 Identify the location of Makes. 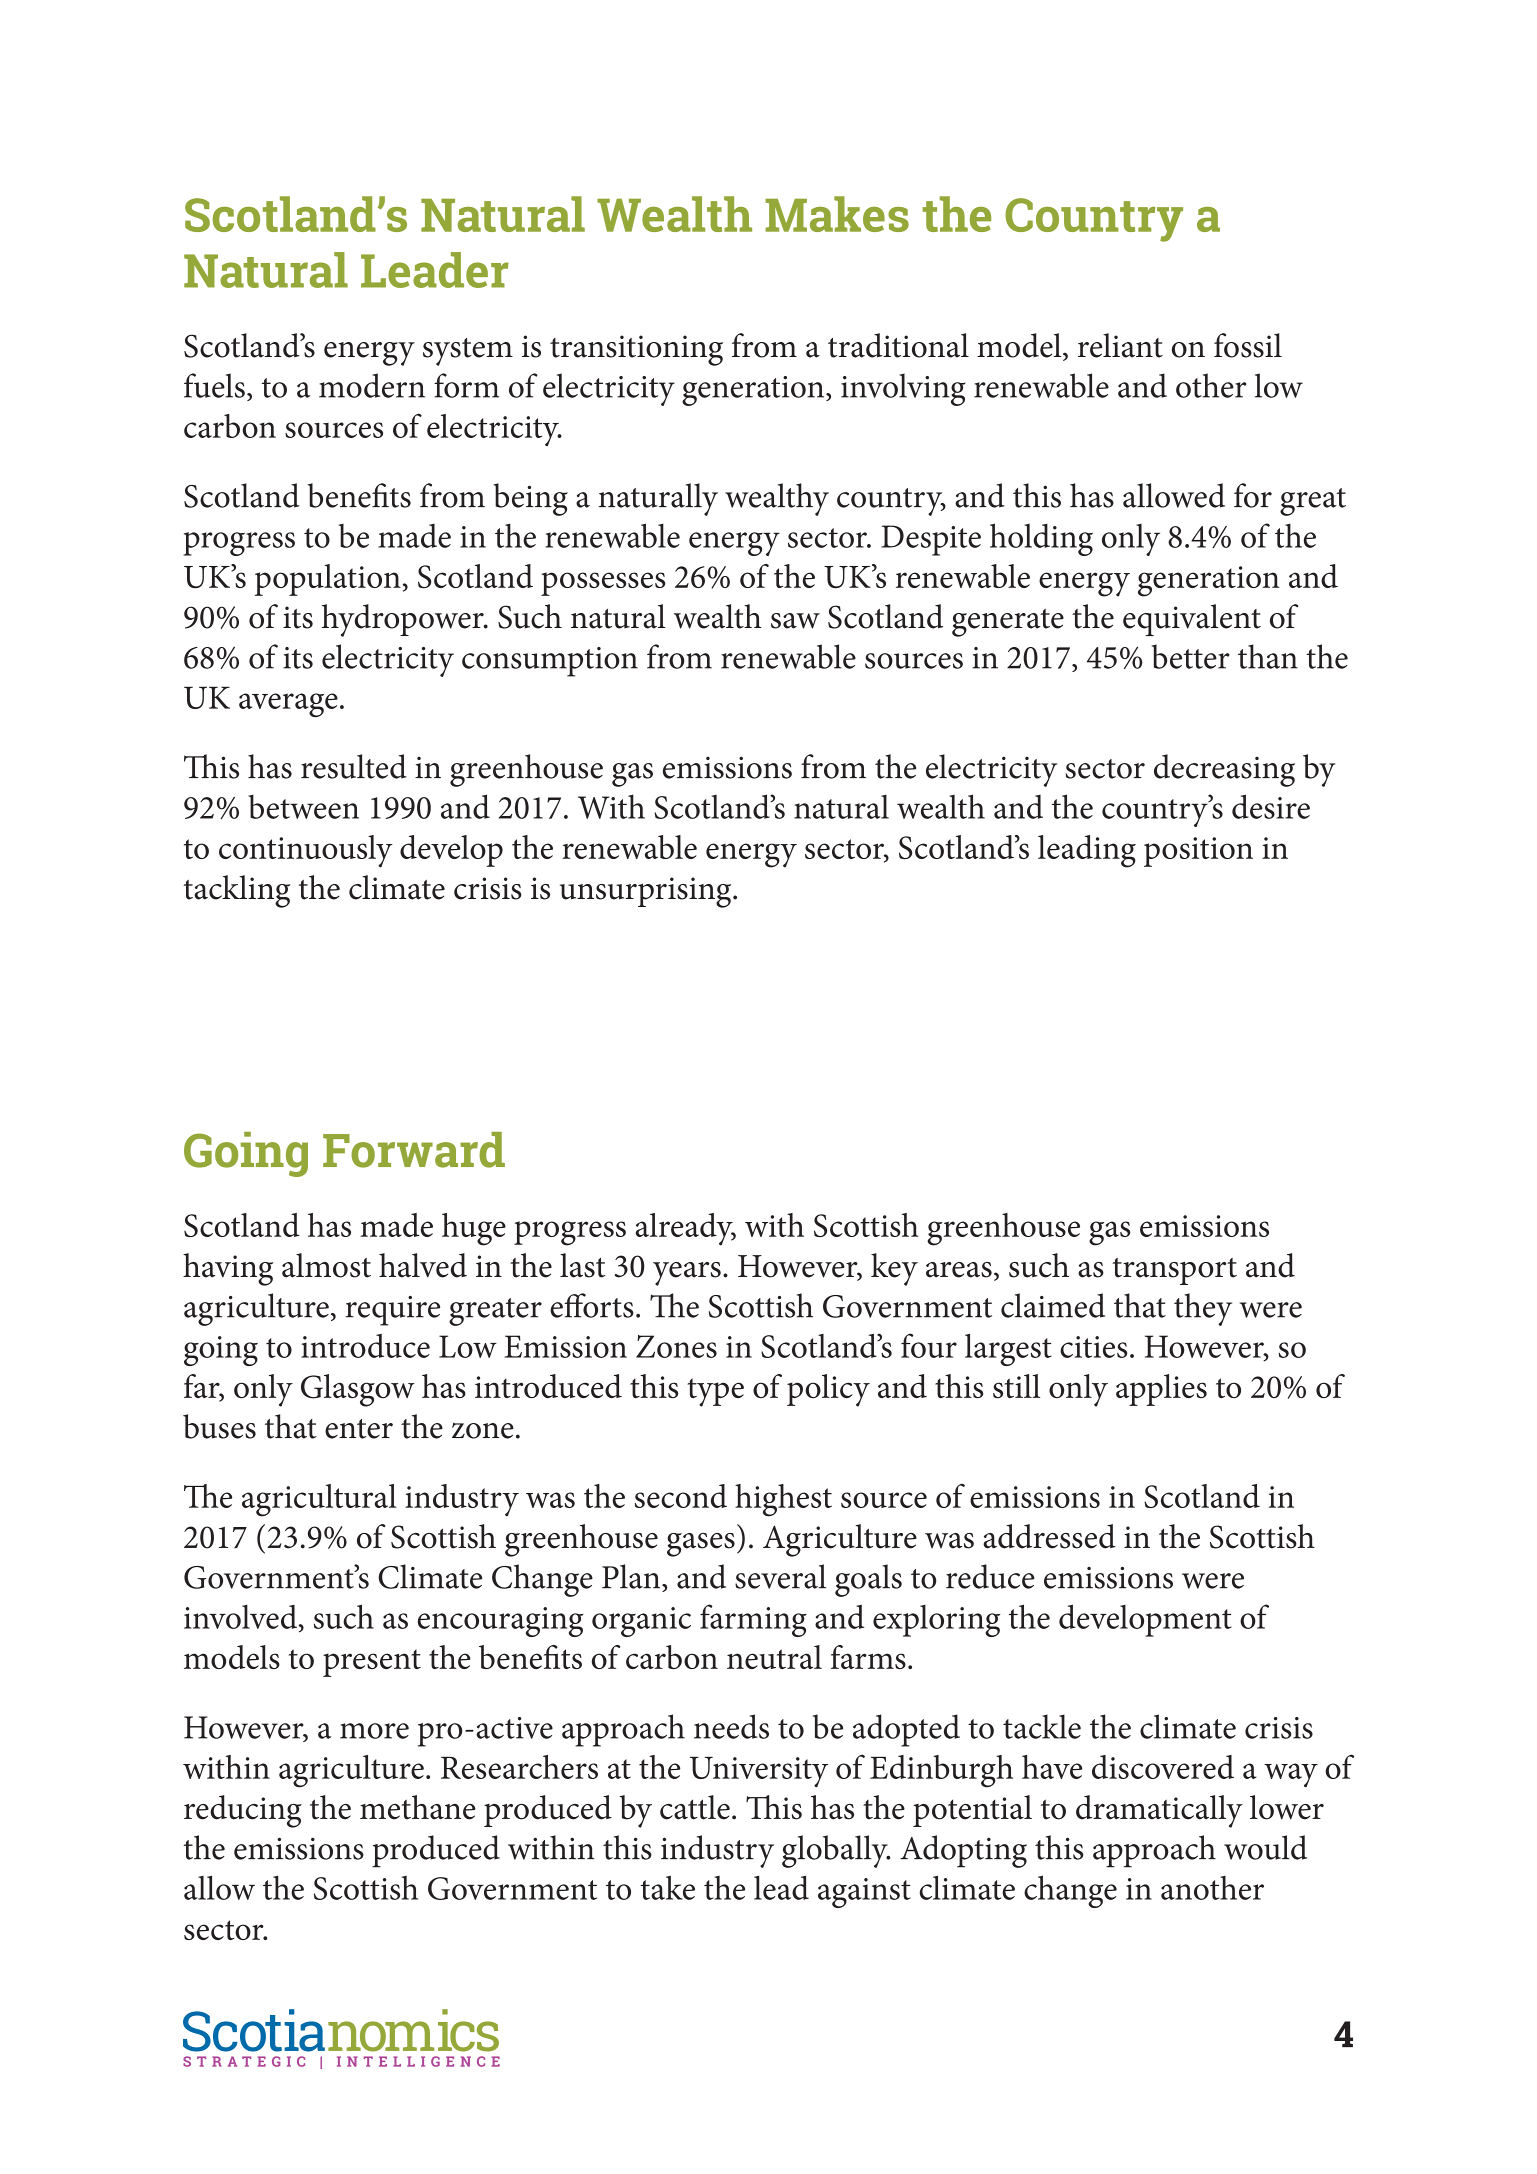
(837, 214).
